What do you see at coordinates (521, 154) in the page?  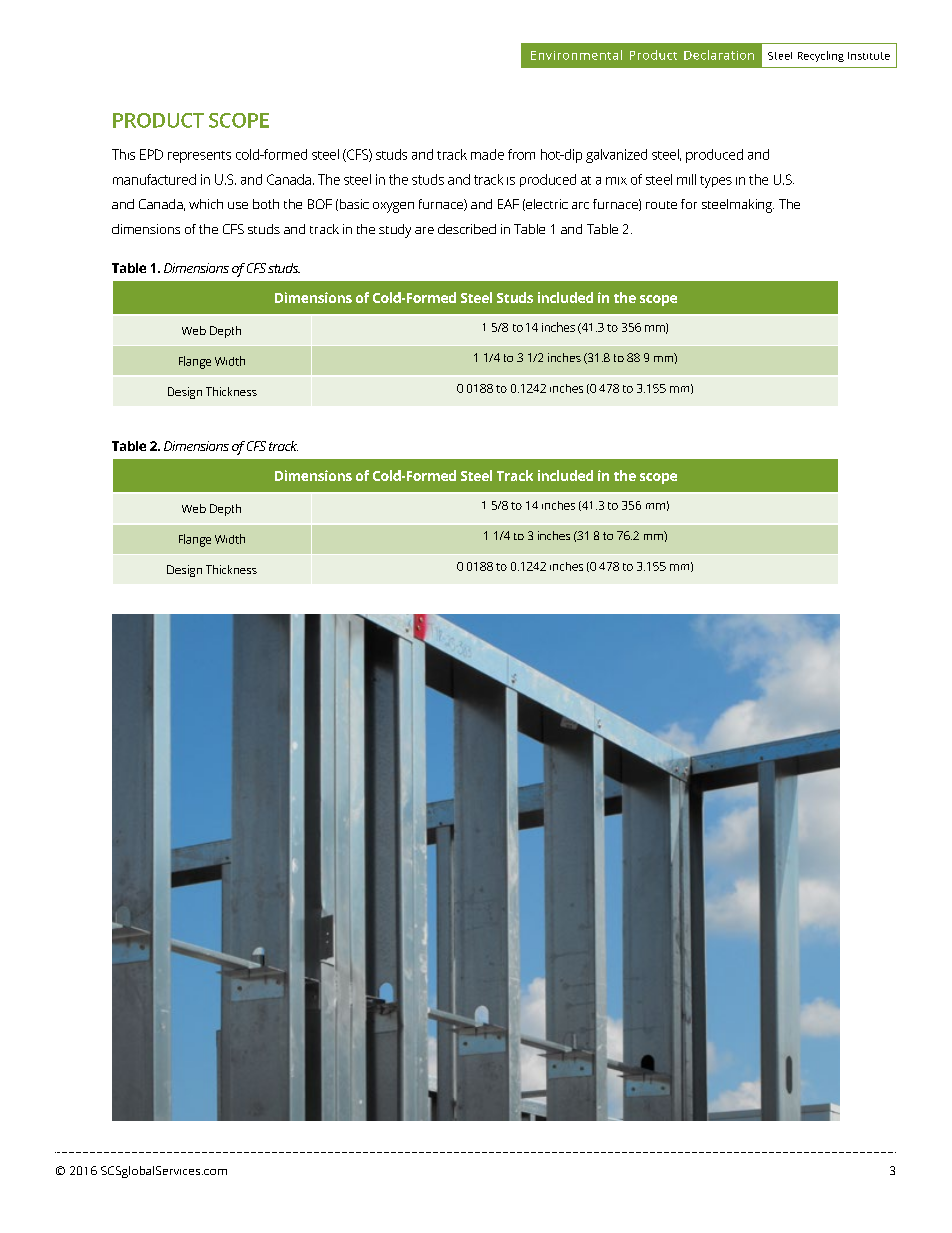 I see `from` at bounding box center [521, 154].
